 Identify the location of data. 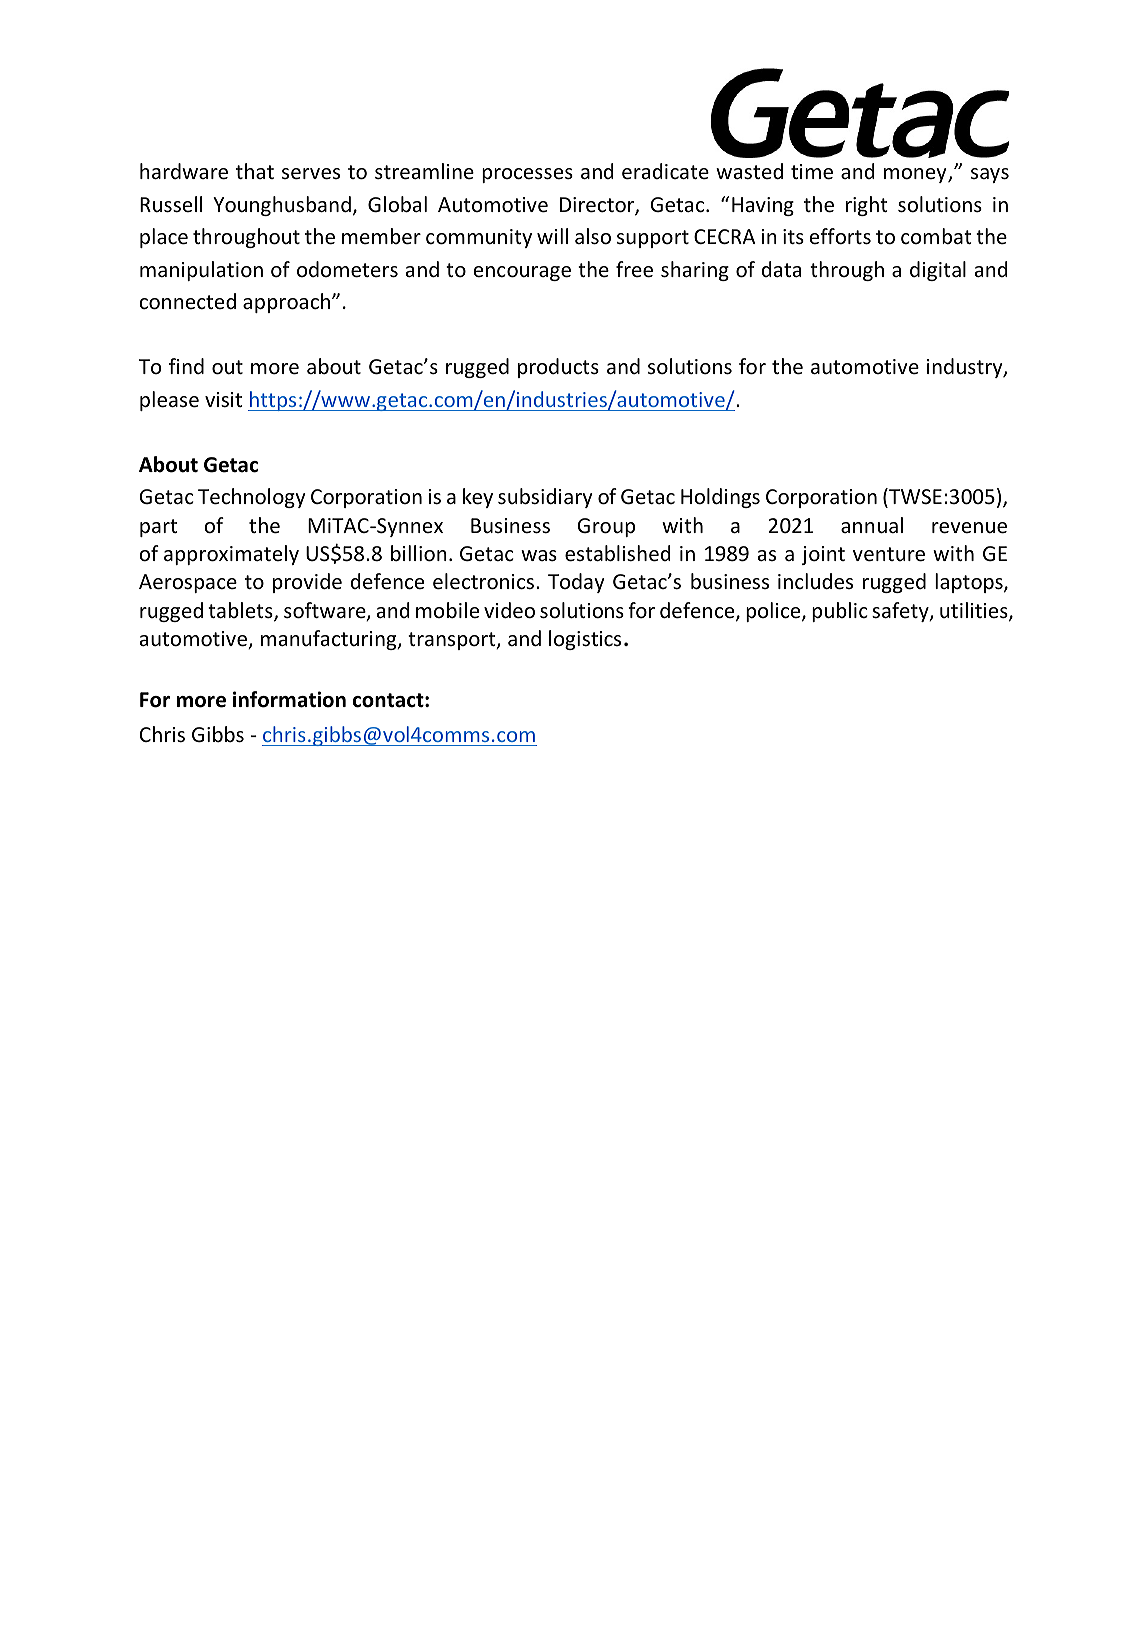
(781, 269).
